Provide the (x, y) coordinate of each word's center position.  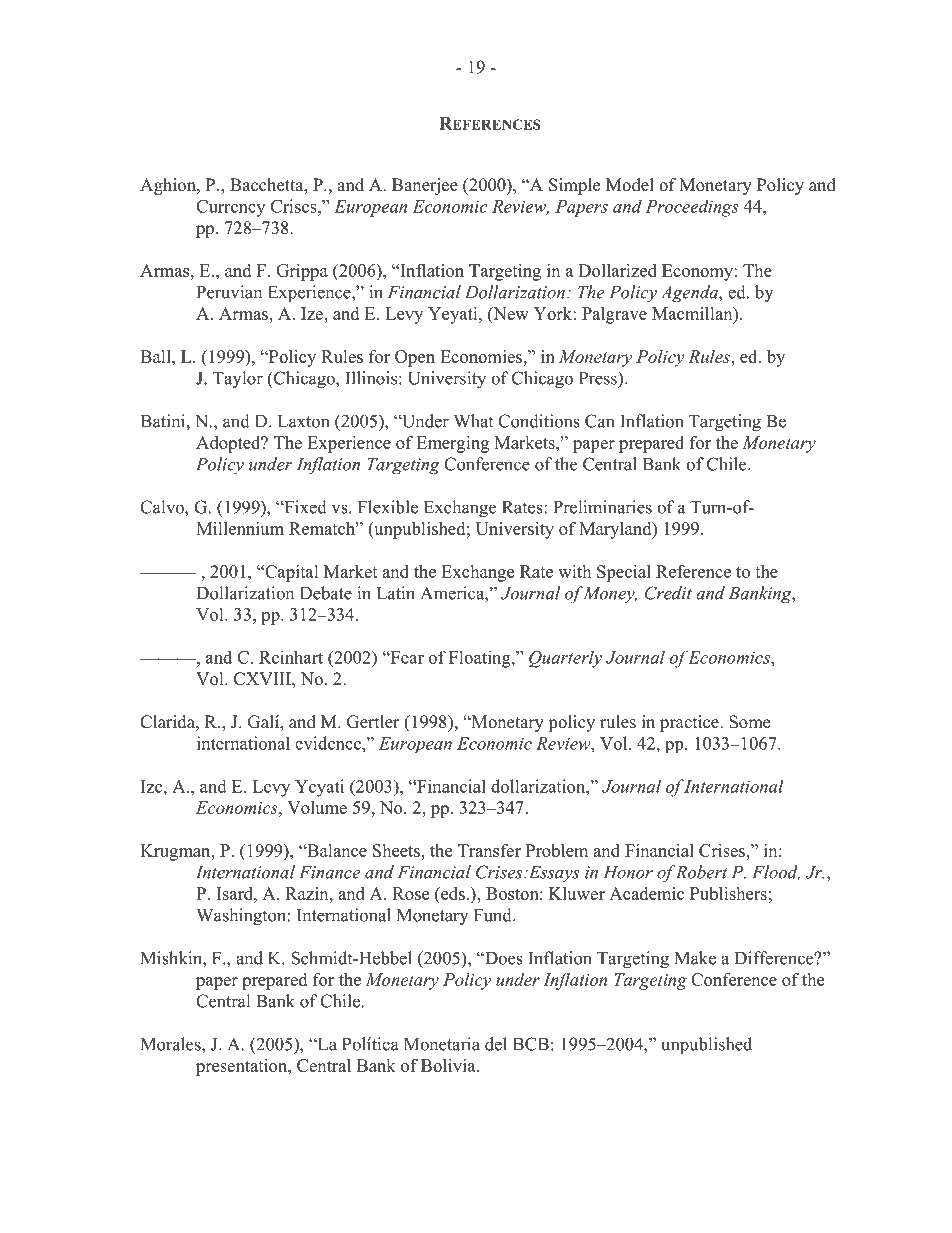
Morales (172, 1044)
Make (695, 958)
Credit (668, 593)
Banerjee (425, 186)
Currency (230, 208)
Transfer (489, 850)
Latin (396, 593)
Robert (701, 872)
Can (599, 421)
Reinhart (291, 657)
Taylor (238, 379)
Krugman (176, 852)
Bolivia (449, 1065)
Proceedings (692, 208)
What (473, 421)
